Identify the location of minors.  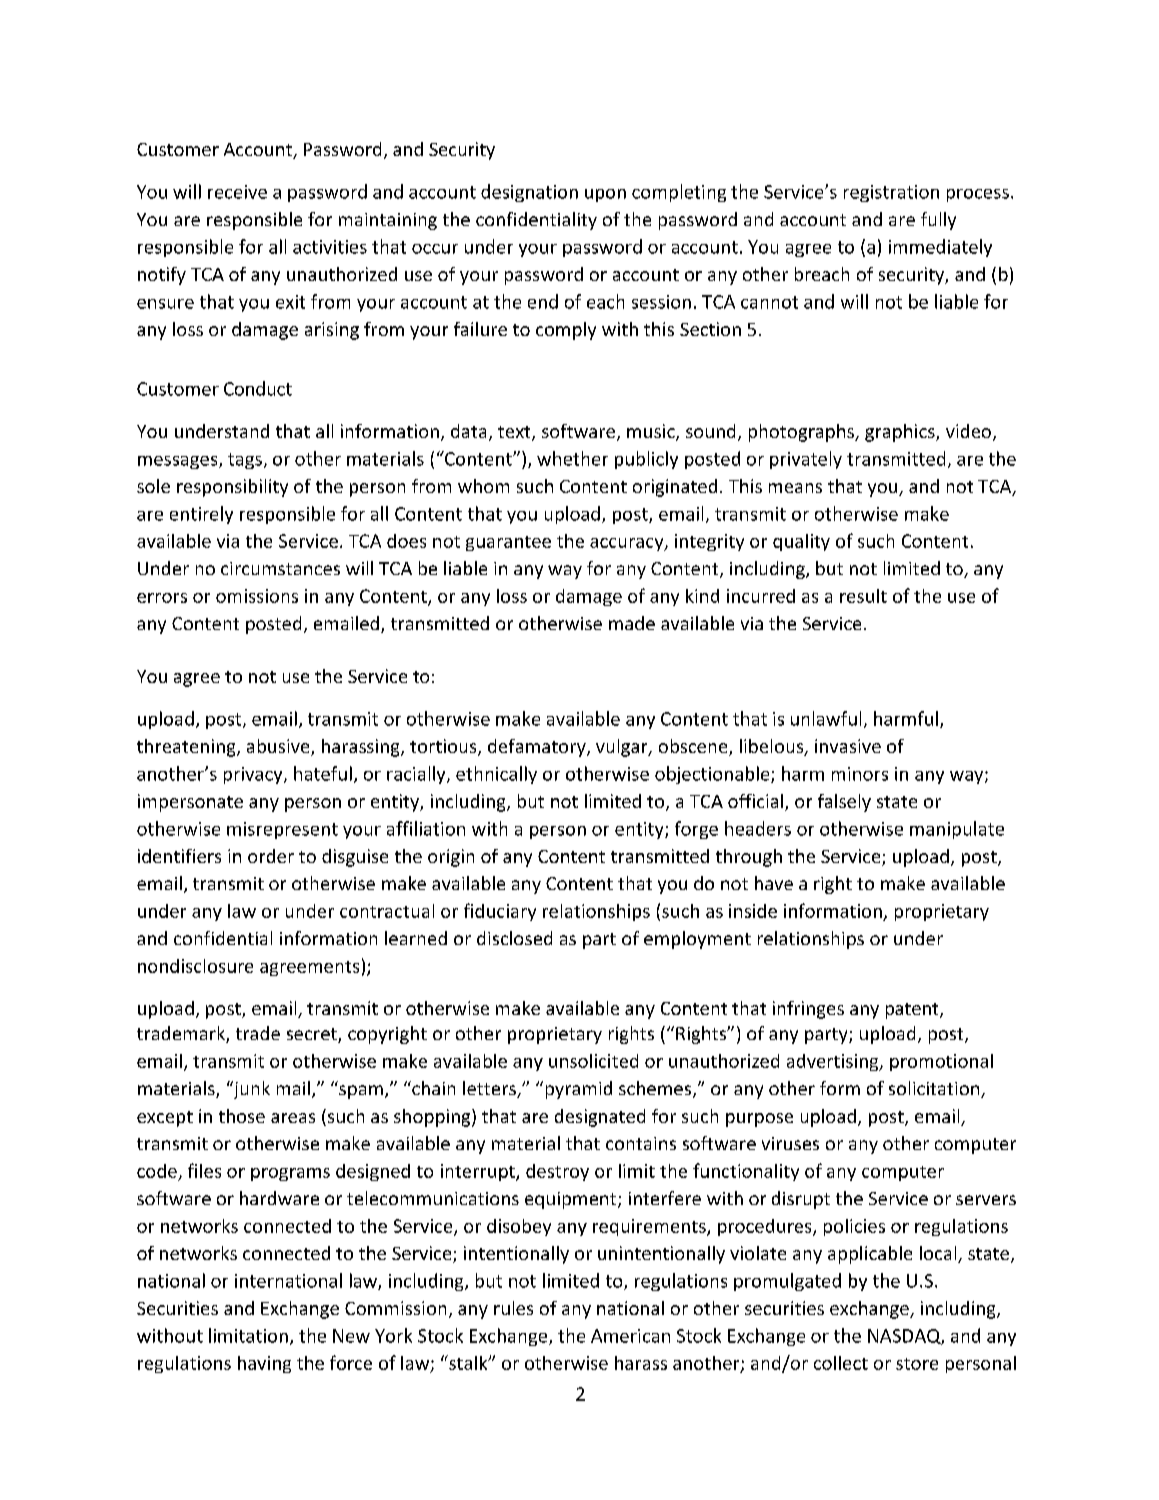
(860, 774).
